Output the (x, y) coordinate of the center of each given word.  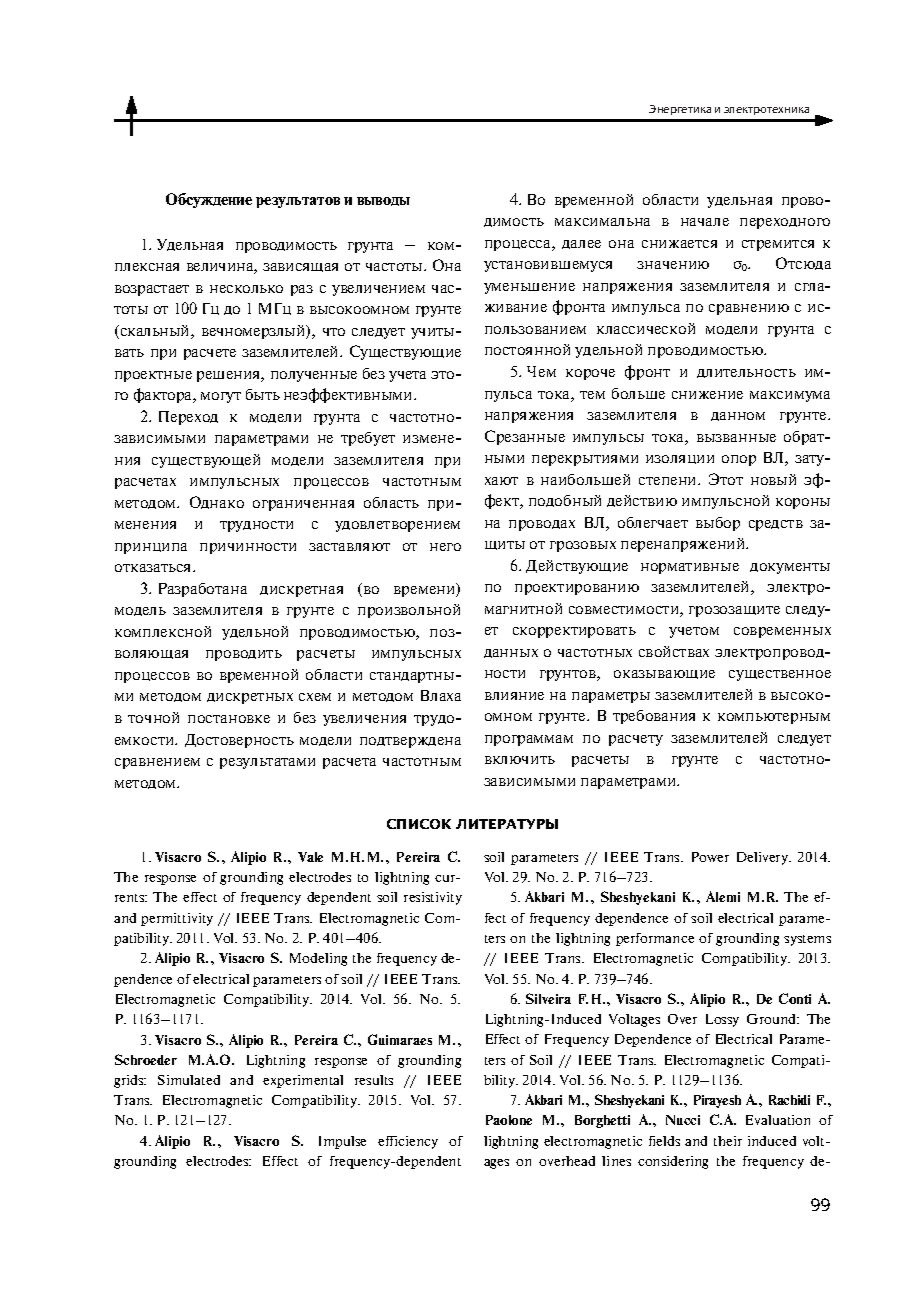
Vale (310, 857)
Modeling (318, 959)
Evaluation (778, 1120)
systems (807, 940)
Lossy (722, 1020)
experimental (303, 1081)
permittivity (177, 919)
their (728, 1141)
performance (655, 939)
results (374, 1080)
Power (710, 857)
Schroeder (146, 1059)
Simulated (189, 1080)
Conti (795, 998)
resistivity (433, 898)
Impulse (342, 1142)
